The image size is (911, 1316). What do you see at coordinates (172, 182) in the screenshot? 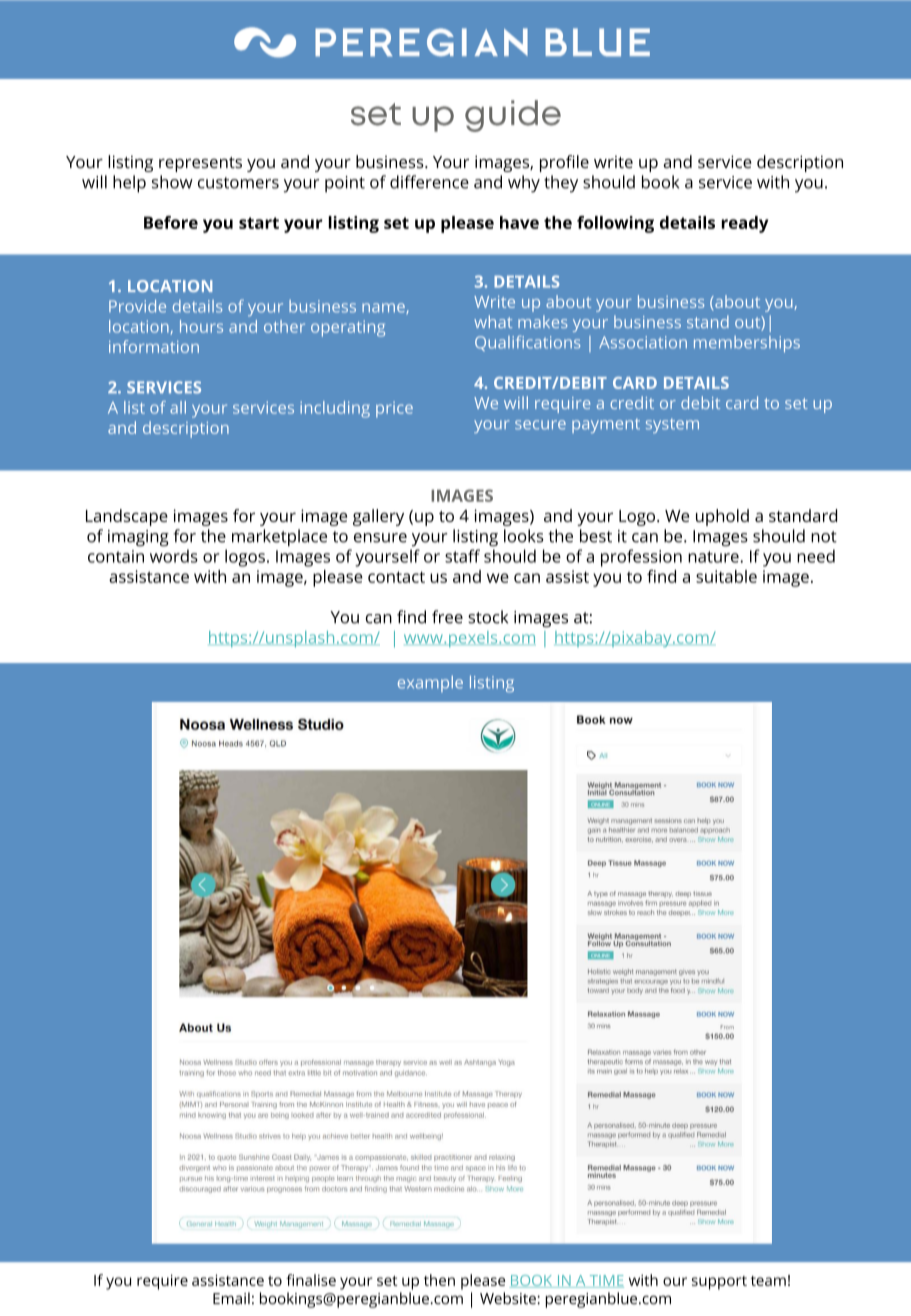
I see `show` at bounding box center [172, 182].
